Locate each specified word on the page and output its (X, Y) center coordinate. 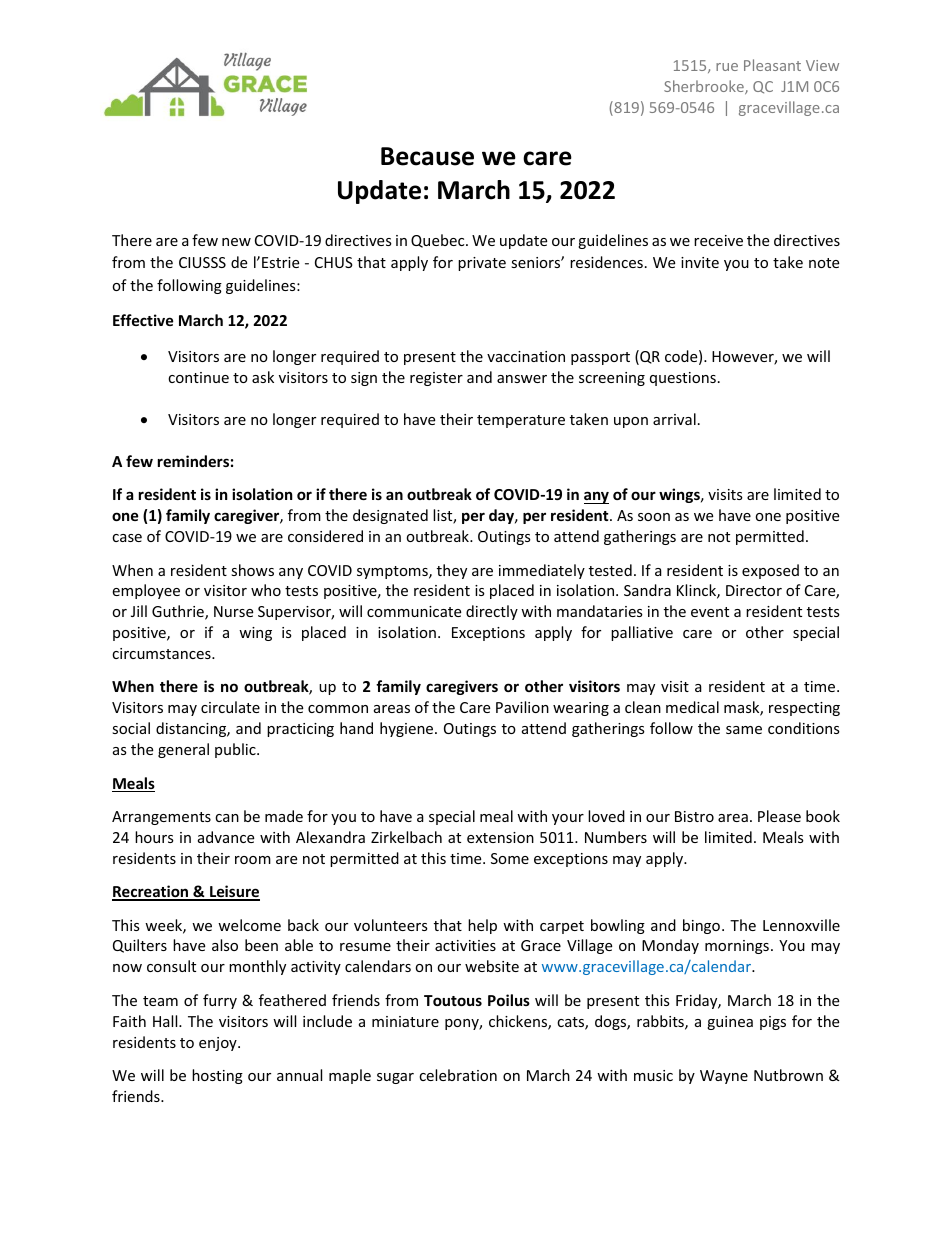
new (236, 242)
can (227, 818)
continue (198, 377)
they (452, 571)
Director (754, 590)
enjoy (219, 1044)
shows (252, 570)
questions (683, 379)
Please (779, 816)
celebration (458, 1075)
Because (427, 156)
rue (727, 67)
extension (500, 837)
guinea (730, 1023)
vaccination (526, 356)
